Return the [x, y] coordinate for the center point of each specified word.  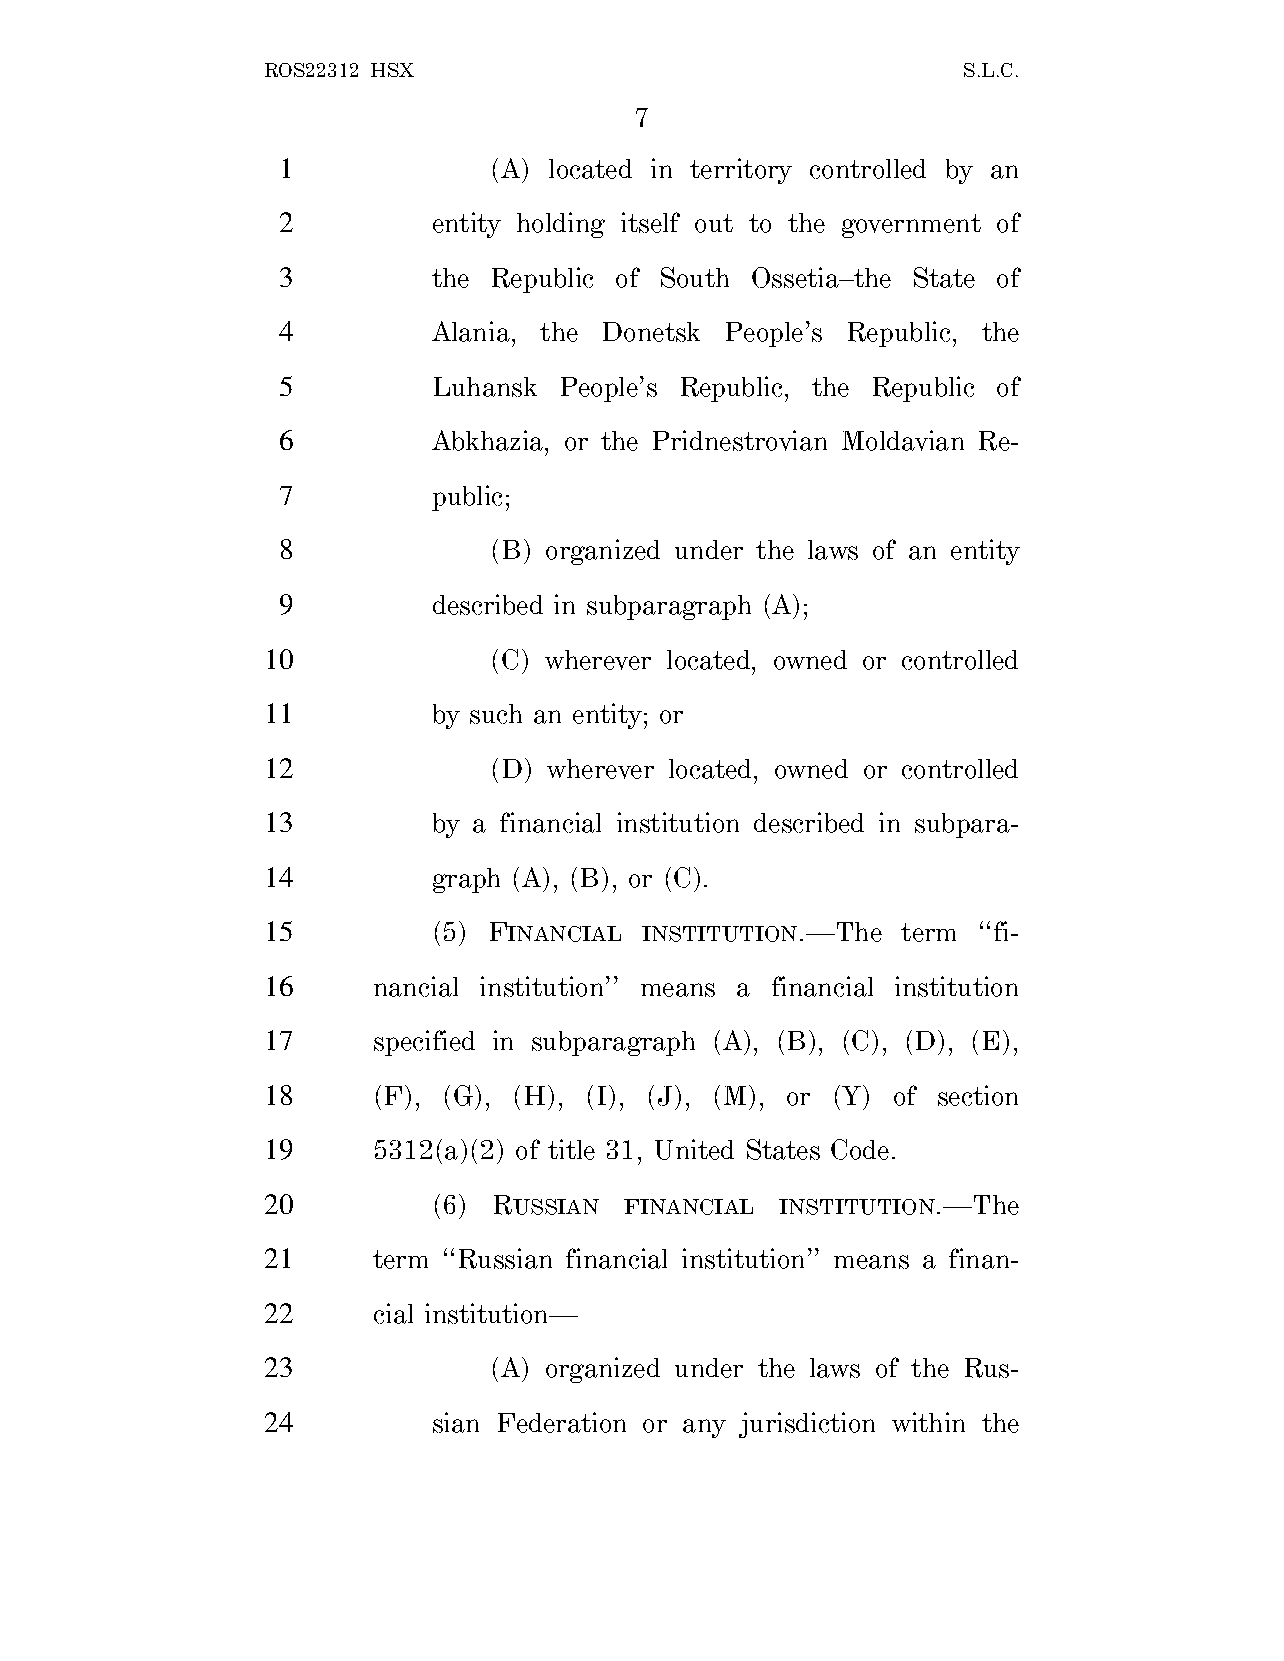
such [496, 714]
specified [424, 1043]
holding [561, 225]
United [694, 1149]
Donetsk [651, 332]
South [695, 277]
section [978, 1095]
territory [741, 171]
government [911, 226]
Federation [562, 1422]
